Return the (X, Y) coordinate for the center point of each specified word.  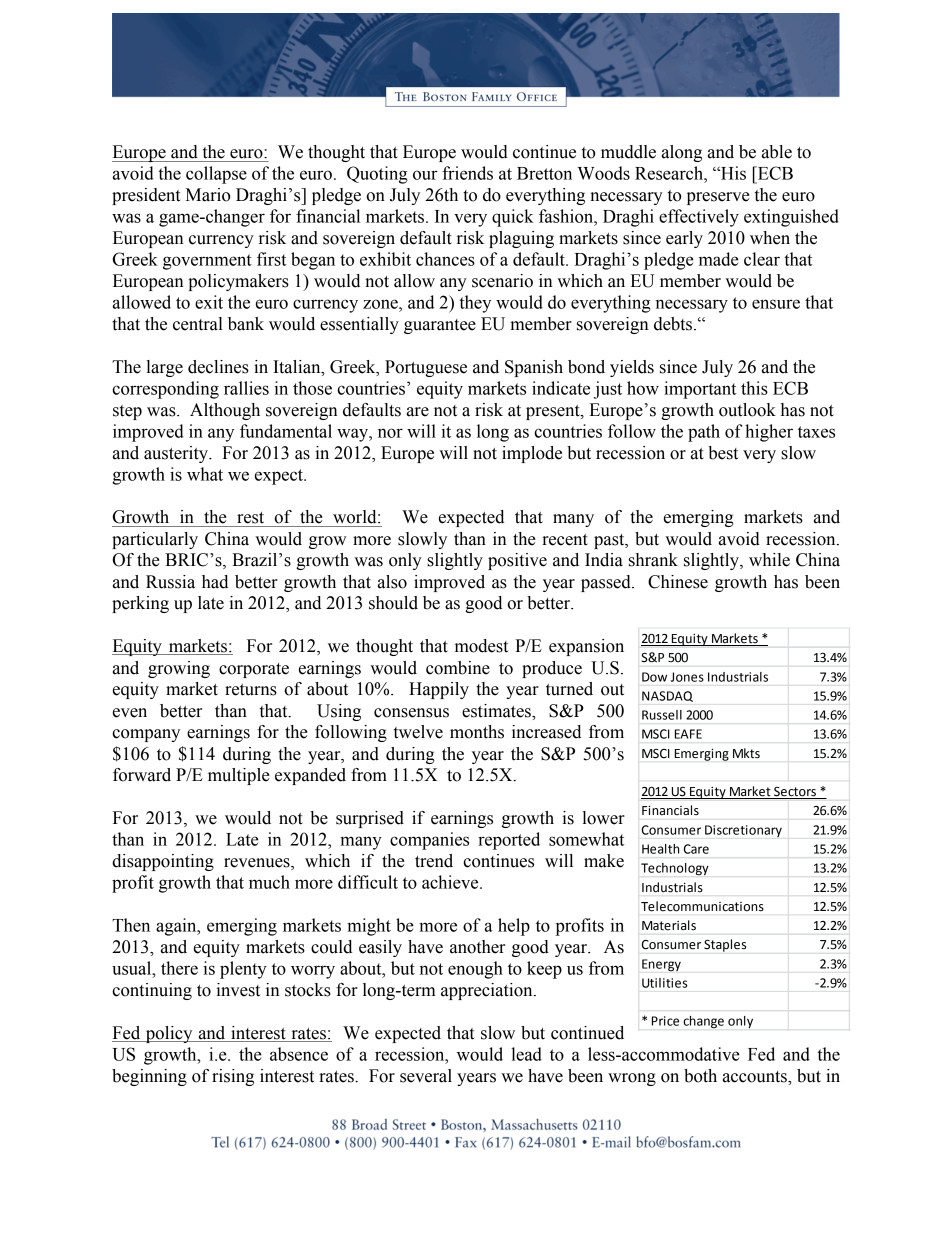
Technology (675, 869)
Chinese (678, 582)
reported (509, 841)
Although (225, 411)
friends (467, 173)
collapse (216, 175)
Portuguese (426, 368)
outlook (747, 410)
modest (481, 646)
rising (233, 1077)
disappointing (163, 862)
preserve (718, 198)
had (215, 582)
